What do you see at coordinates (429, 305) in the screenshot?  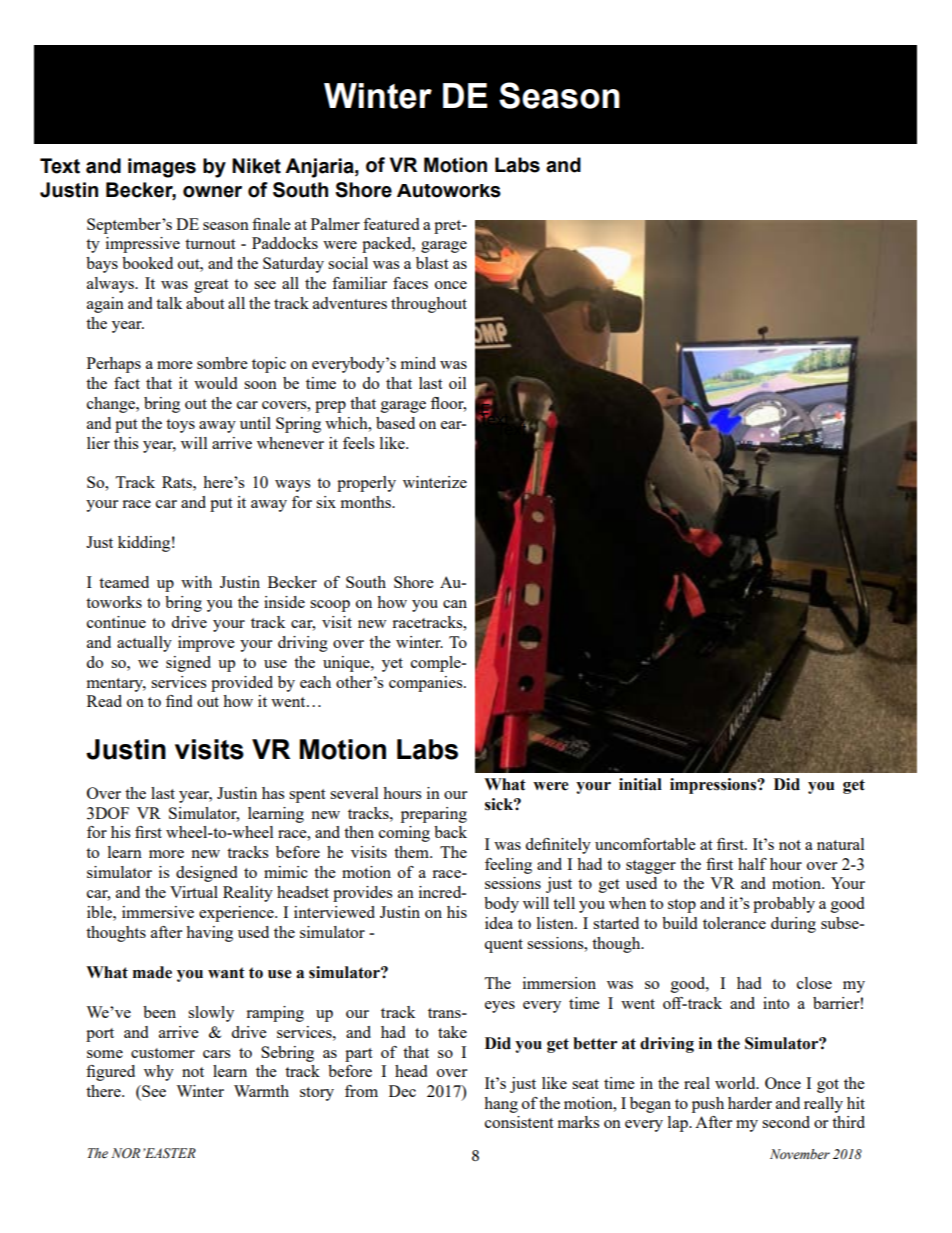 I see `throughout` at bounding box center [429, 305].
